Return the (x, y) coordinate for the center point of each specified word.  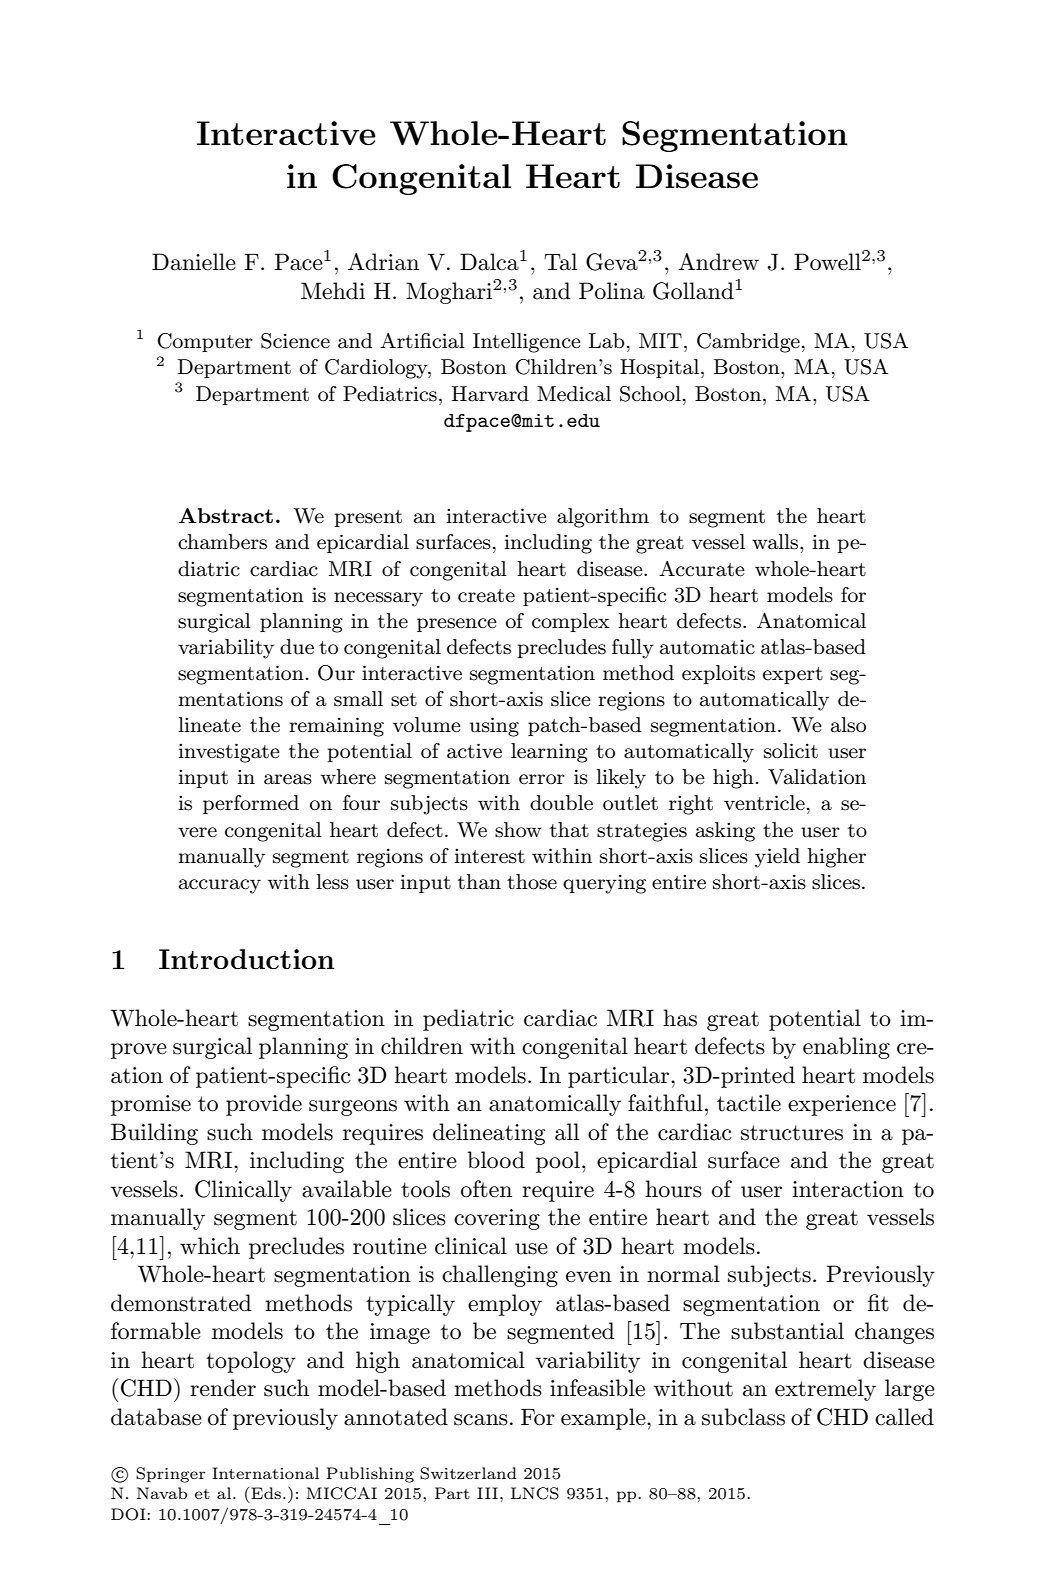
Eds (267, 1493)
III (487, 1493)
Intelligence (527, 343)
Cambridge (748, 343)
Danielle (194, 262)
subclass (743, 1417)
